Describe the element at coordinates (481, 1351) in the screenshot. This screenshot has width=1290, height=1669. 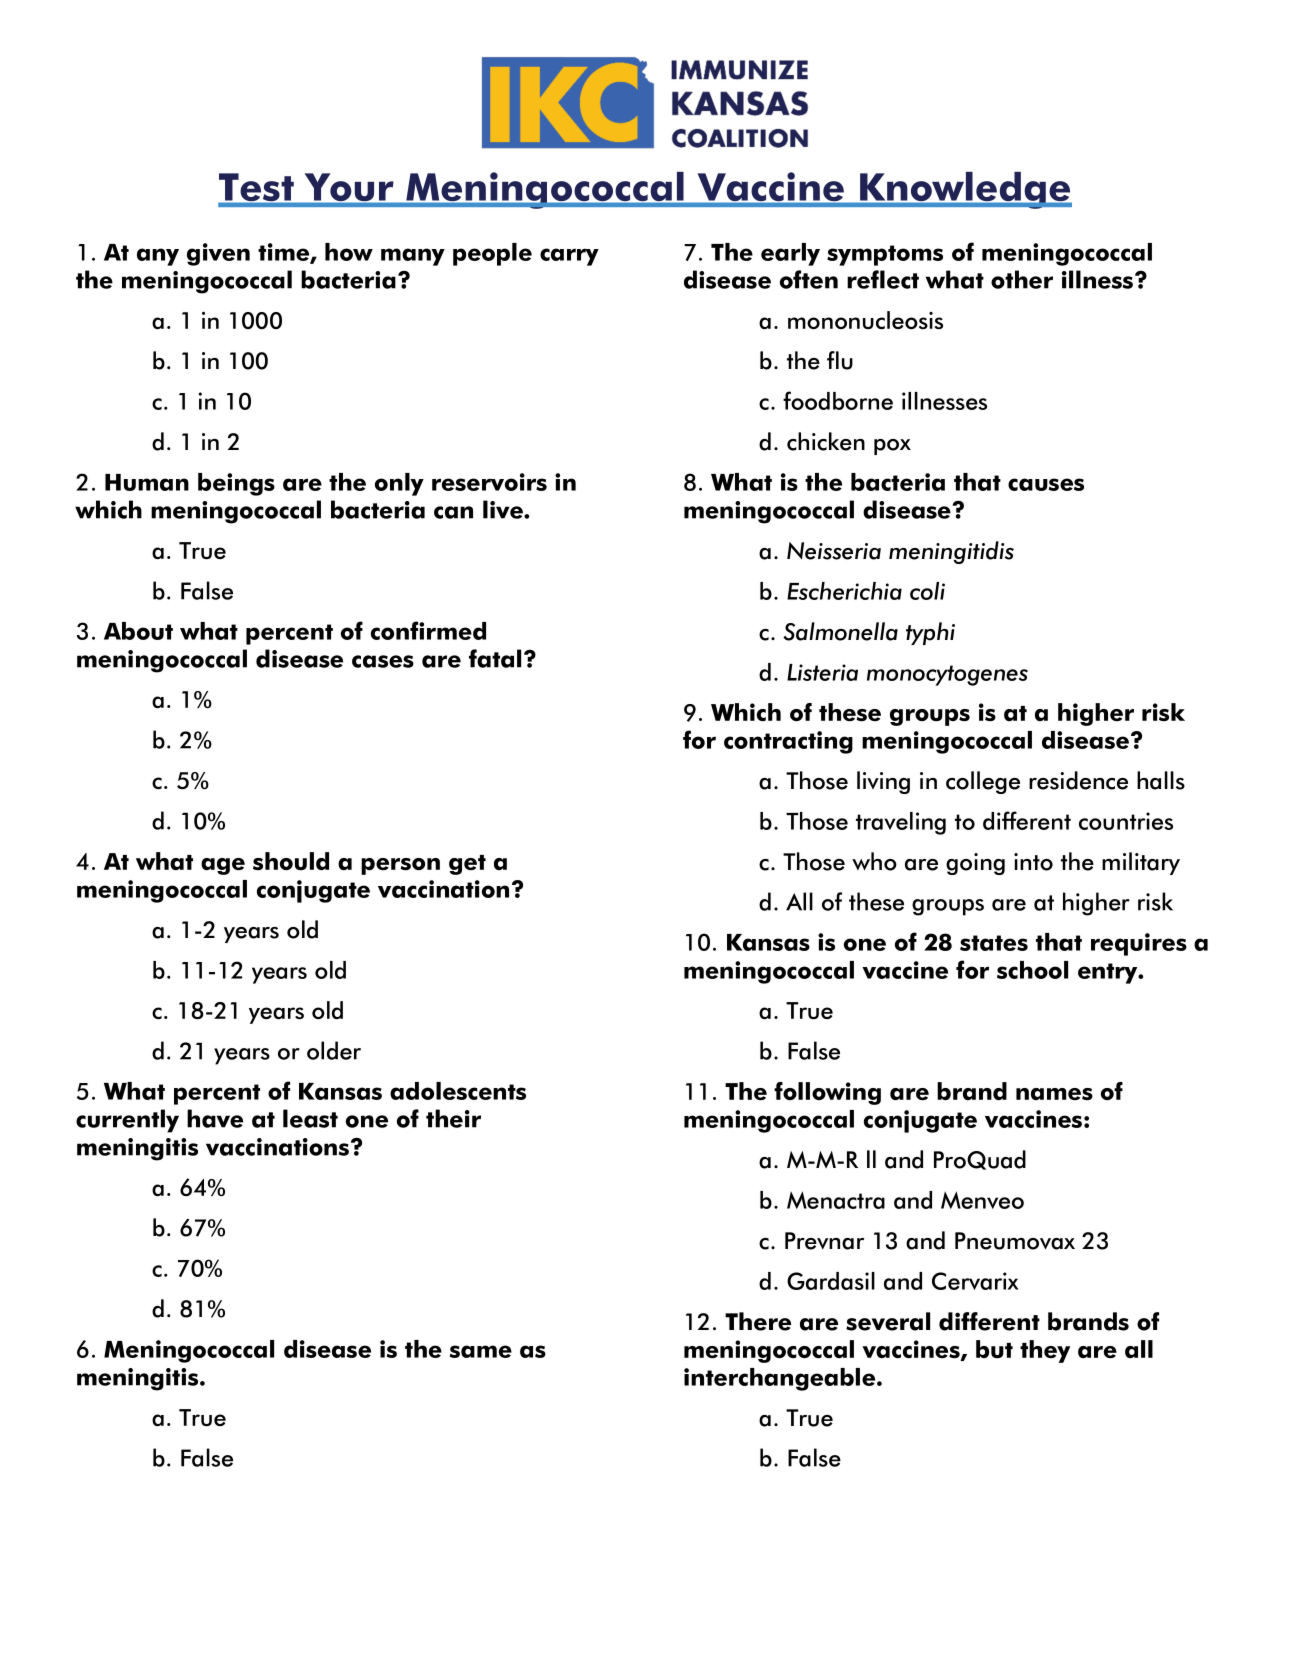
I see `same` at that location.
